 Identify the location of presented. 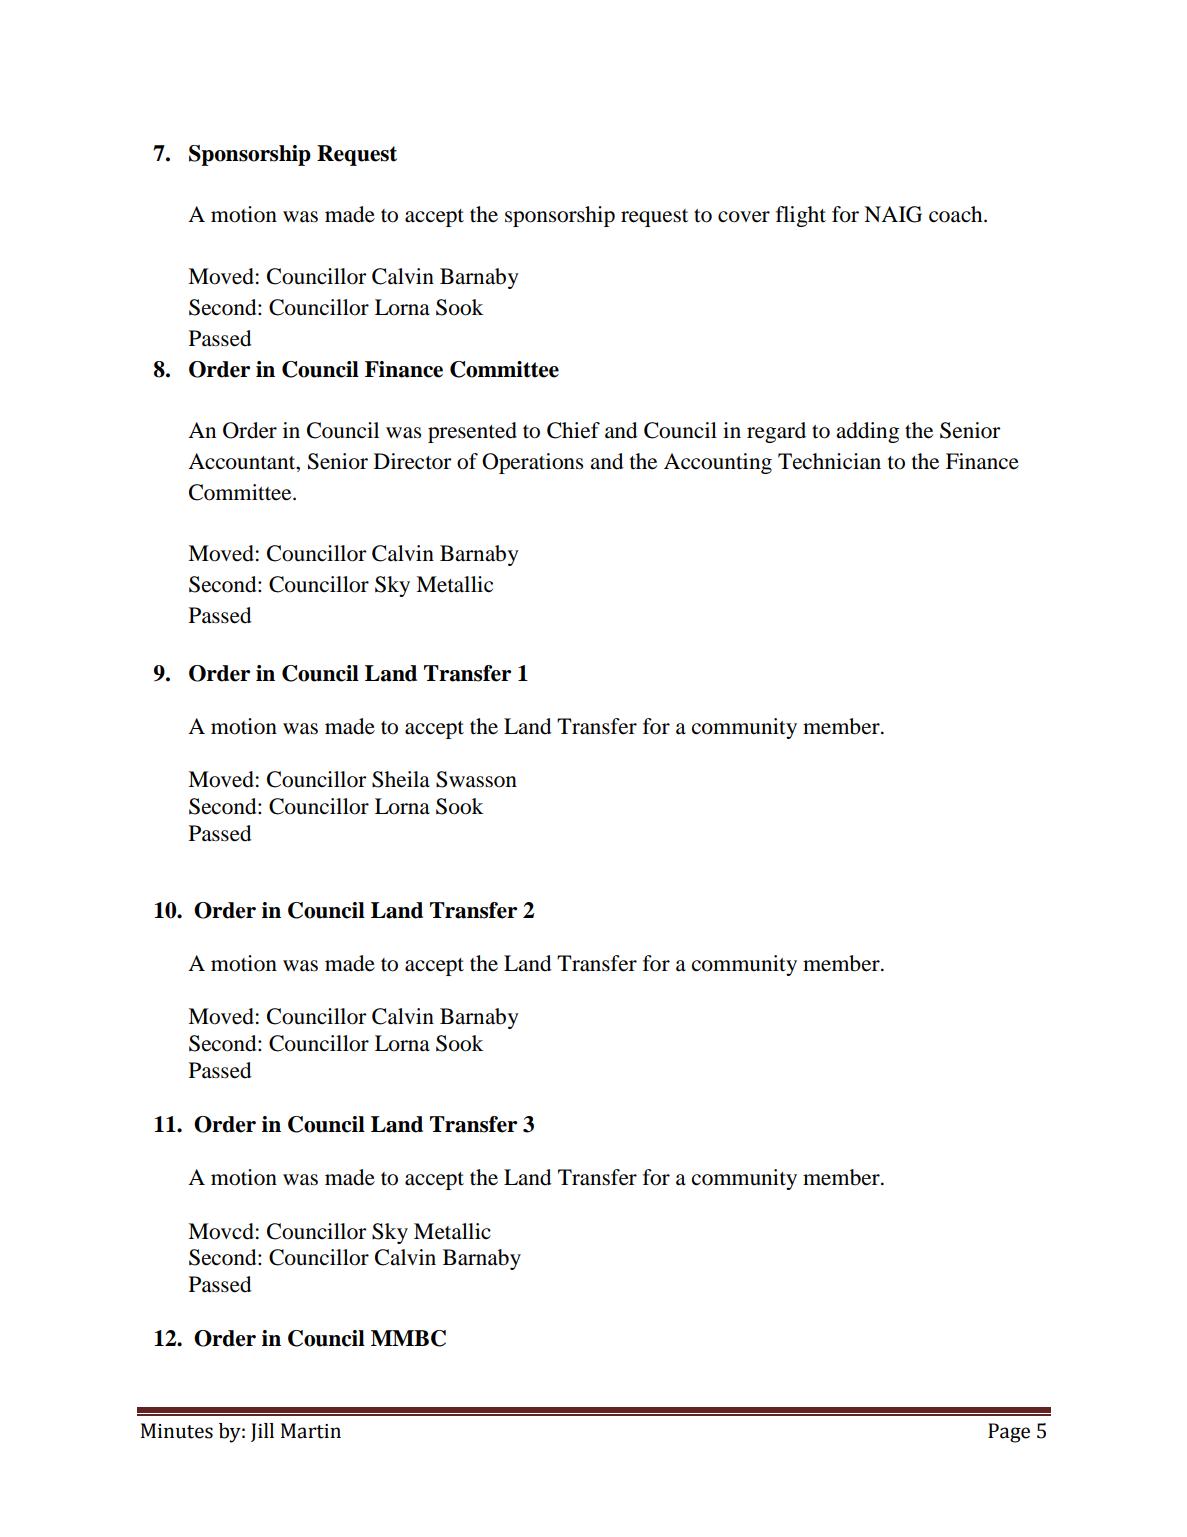
(472, 432).
